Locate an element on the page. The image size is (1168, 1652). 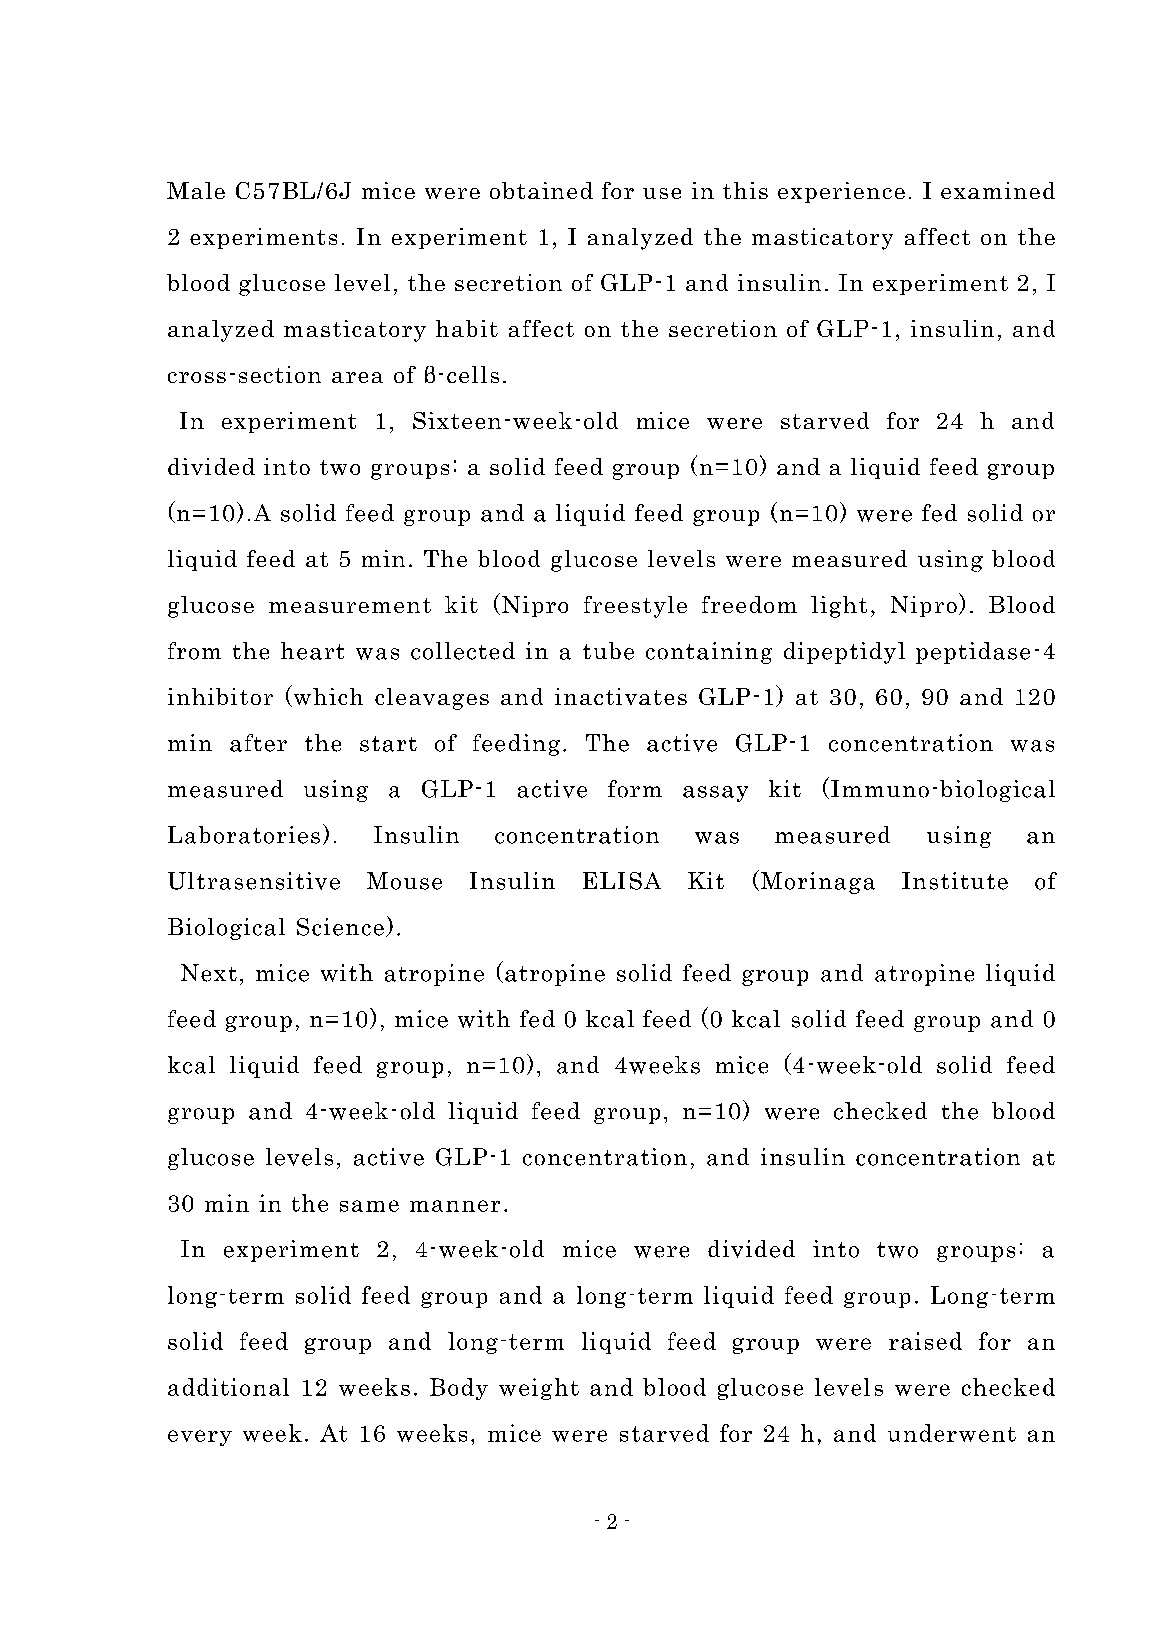
Next is located at coordinates (209, 973).
